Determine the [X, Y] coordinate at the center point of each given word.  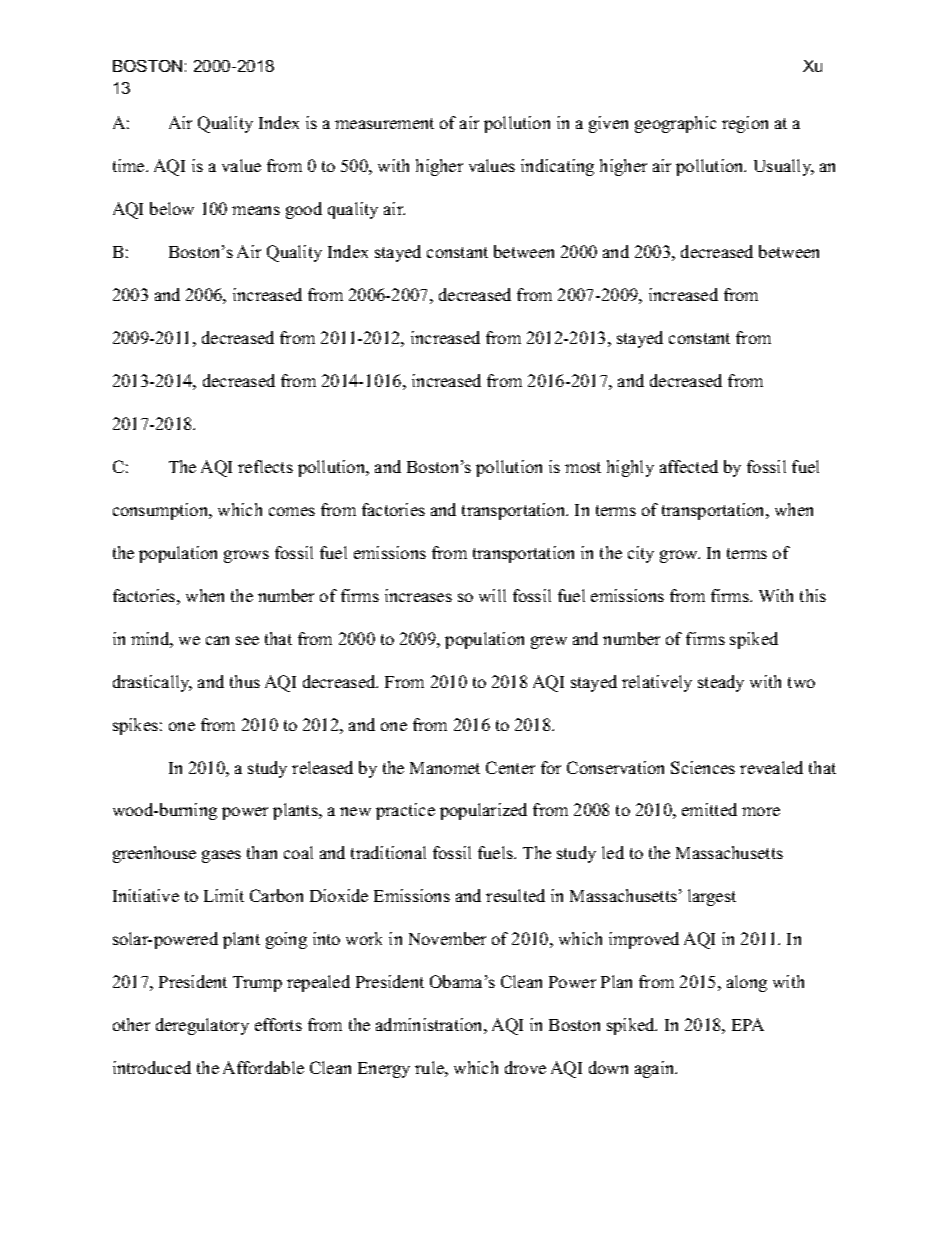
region [745, 124]
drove [525, 1067]
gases [221, 856]
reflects [265, 466]
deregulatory [202, 1026]
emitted [709, 809]
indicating [557, 167]
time [130, 165]
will [492, 595]
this [813, 595]
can [217, 640]
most [583, 467]
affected [689, 466]
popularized [483, 811]
